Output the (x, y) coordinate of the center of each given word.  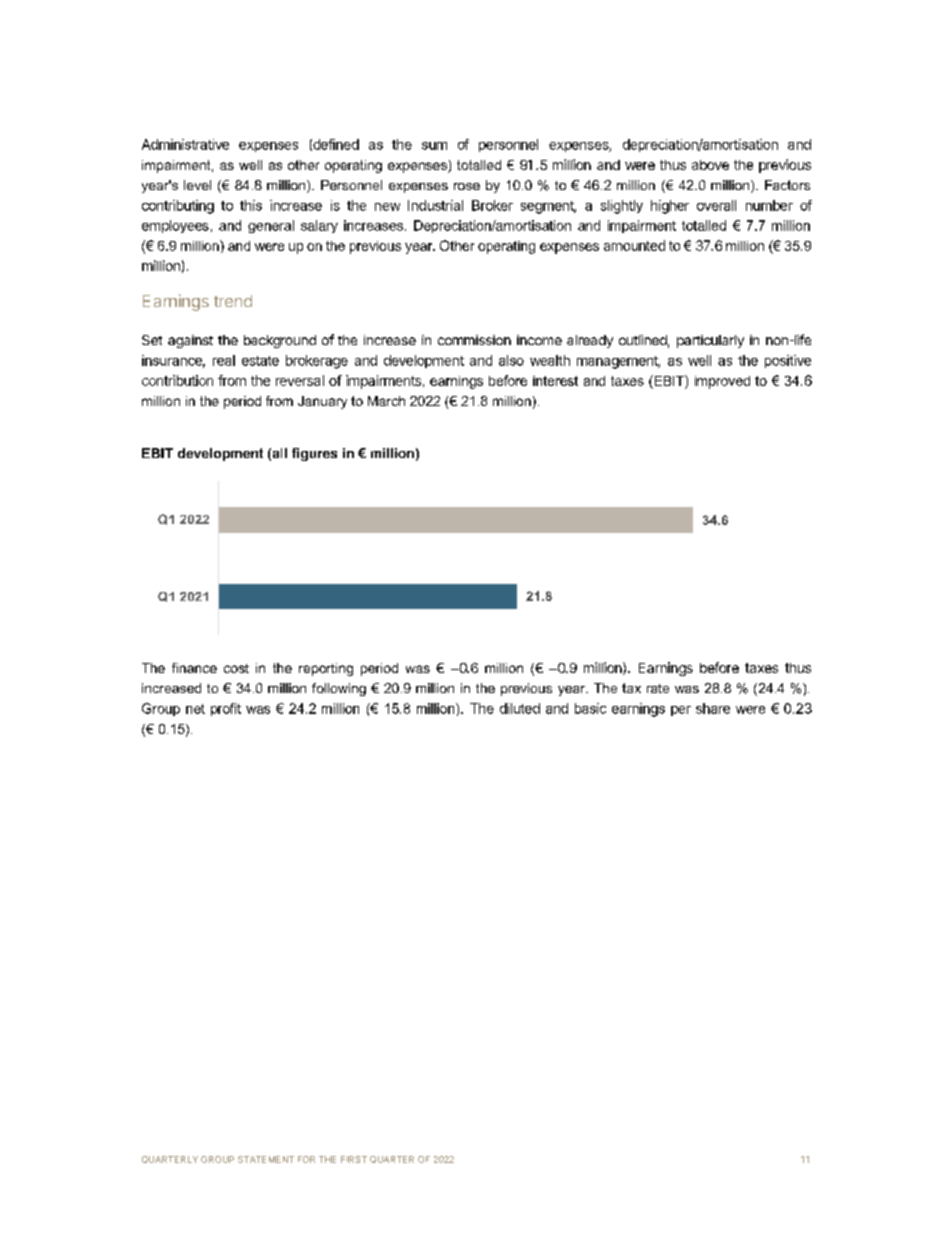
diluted (520, 708)
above (710, 165)
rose (467, 186)
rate (658, 688)
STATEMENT (266, 1159)
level (197, 185)
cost (236, 668)
